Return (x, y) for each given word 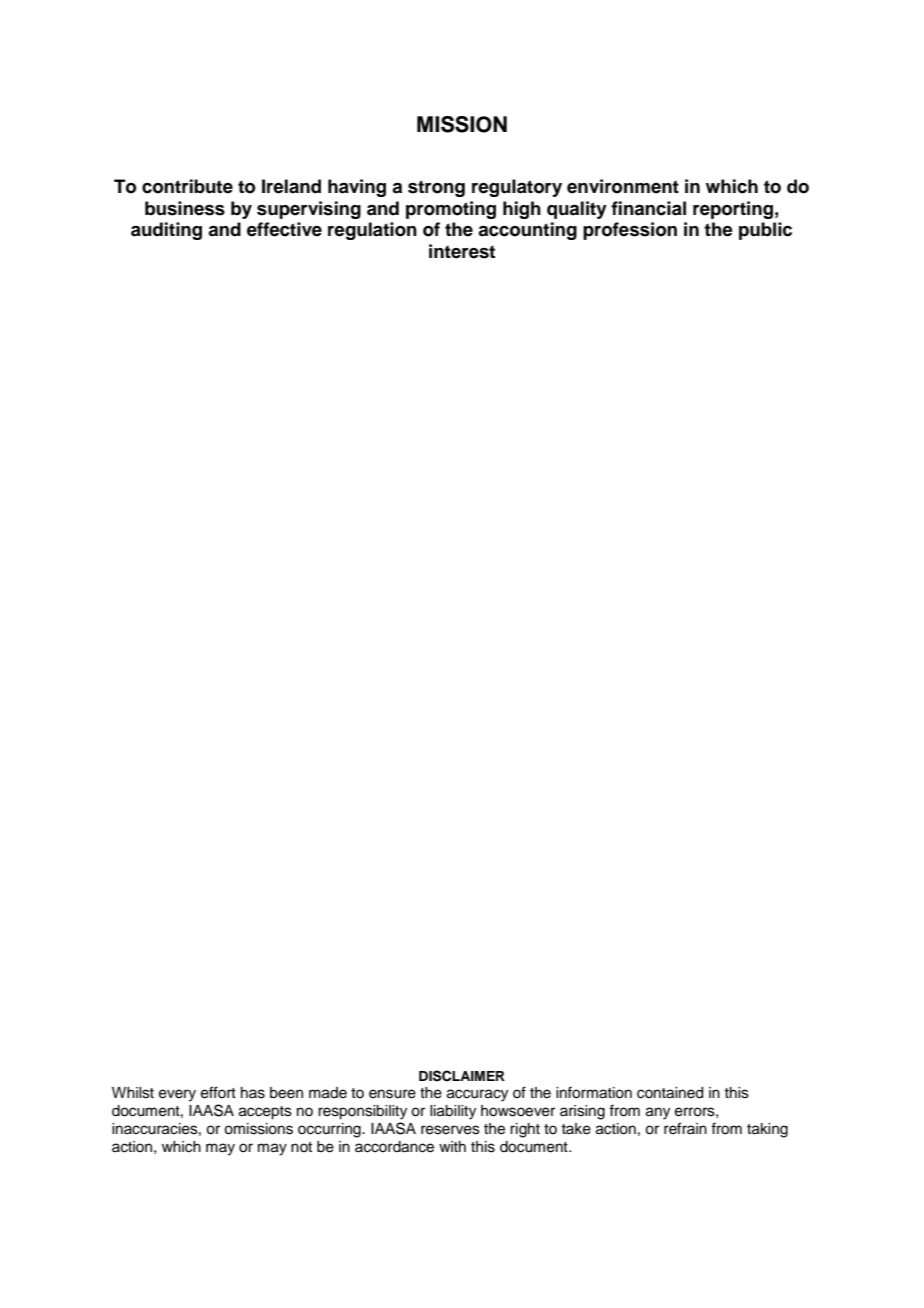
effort (218, 1092)
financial (648, 208)
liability (453, 1112)
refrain (685, 1128)
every (177, 1095)
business (185, 208)
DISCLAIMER (462, 1076)
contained (670, 1093)
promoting (451, 210)
